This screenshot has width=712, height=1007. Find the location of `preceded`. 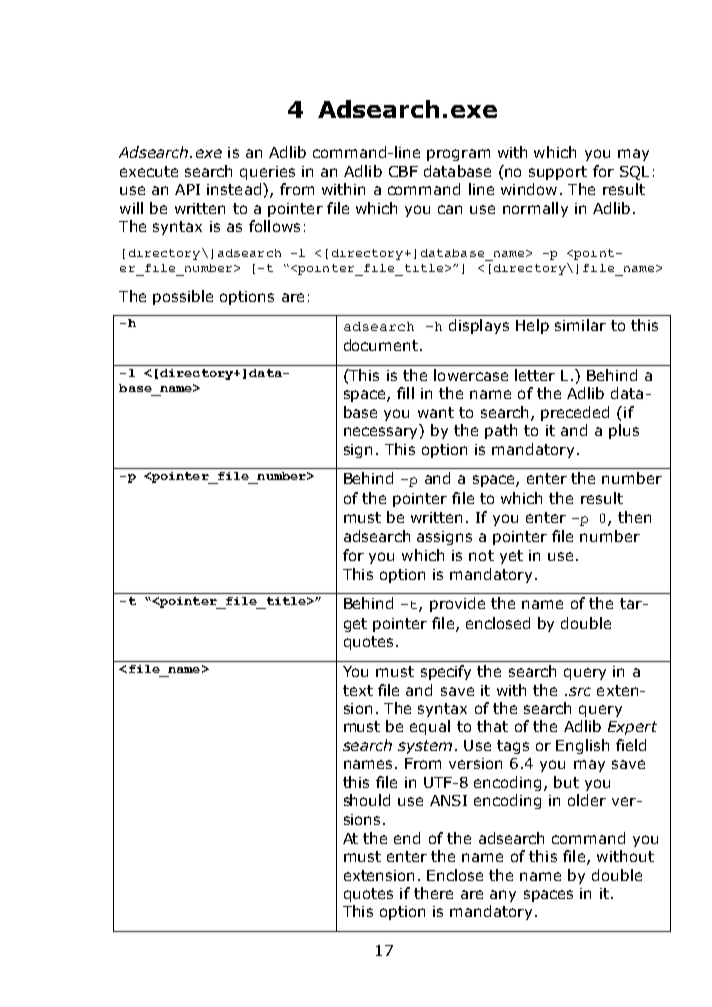

preceded is located at coordinates (575, 413).
